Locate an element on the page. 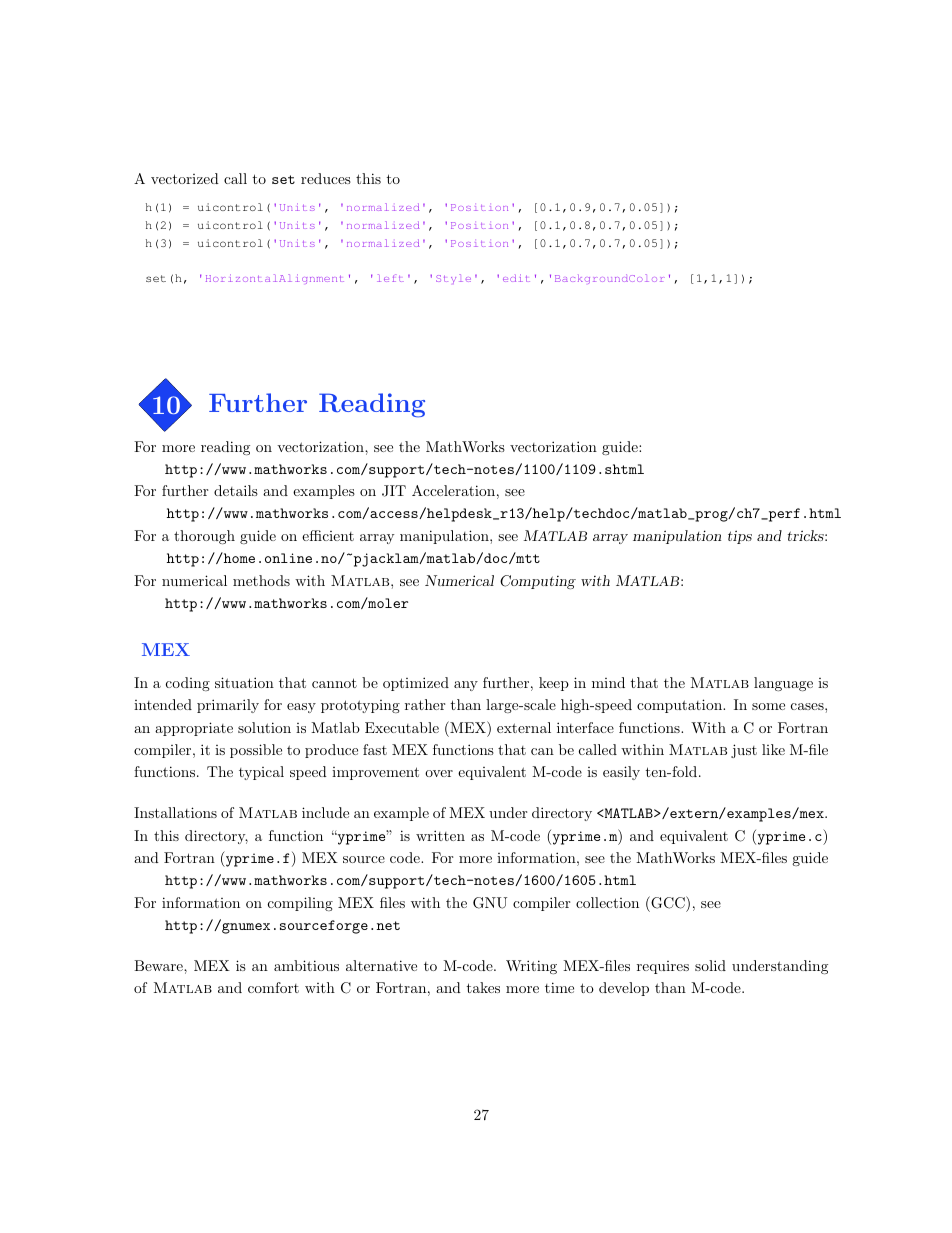  tips is located at coordinates (740, 537).
